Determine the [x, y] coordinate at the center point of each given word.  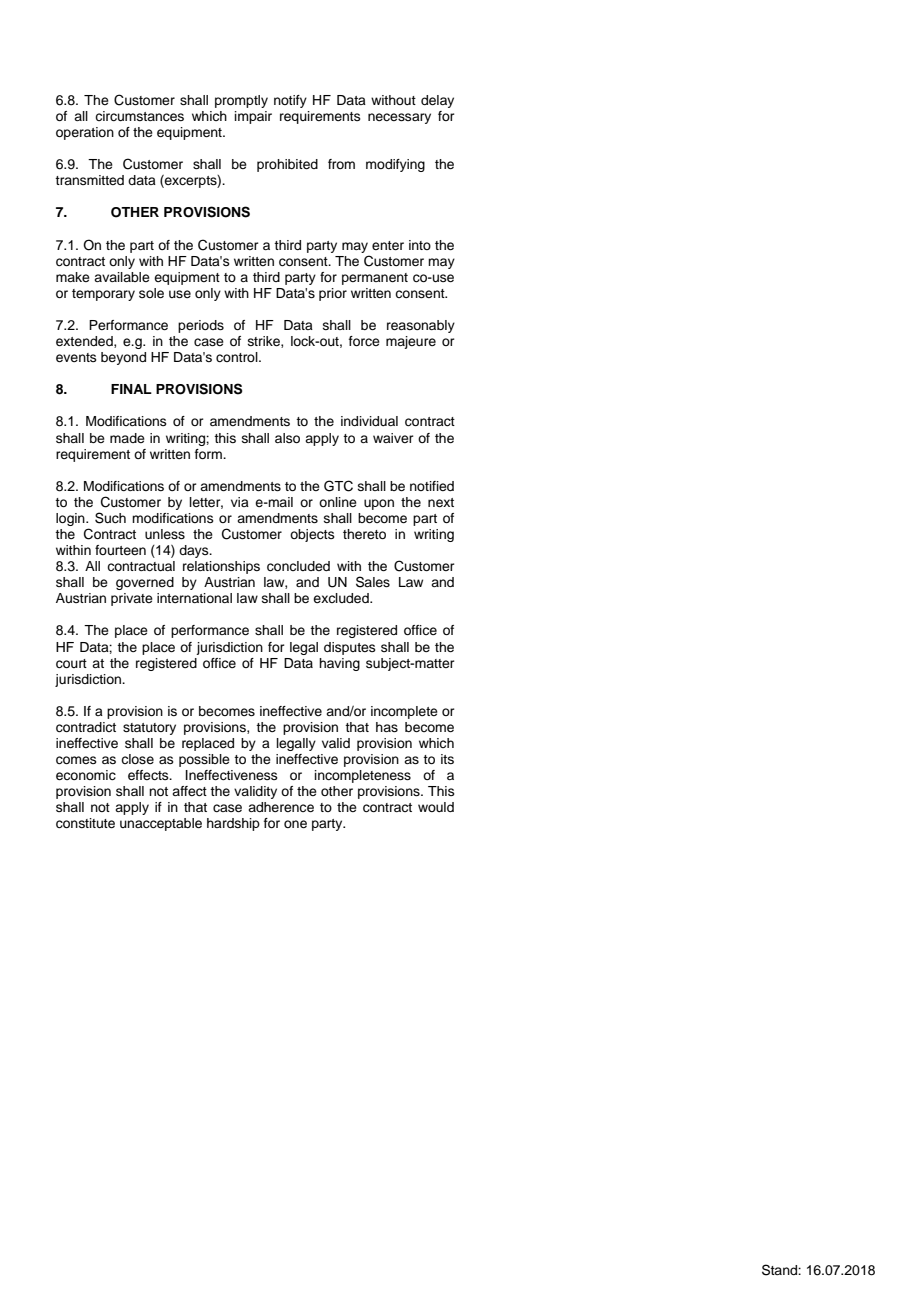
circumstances [139, 116]
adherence [281, 807]
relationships [221, 567]
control [238, 357]
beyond [123, 358]
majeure [411, 342]
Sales [373, 582]
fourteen [120, 550]
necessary [399, 118]
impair [253, 117]
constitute [85, 823]
